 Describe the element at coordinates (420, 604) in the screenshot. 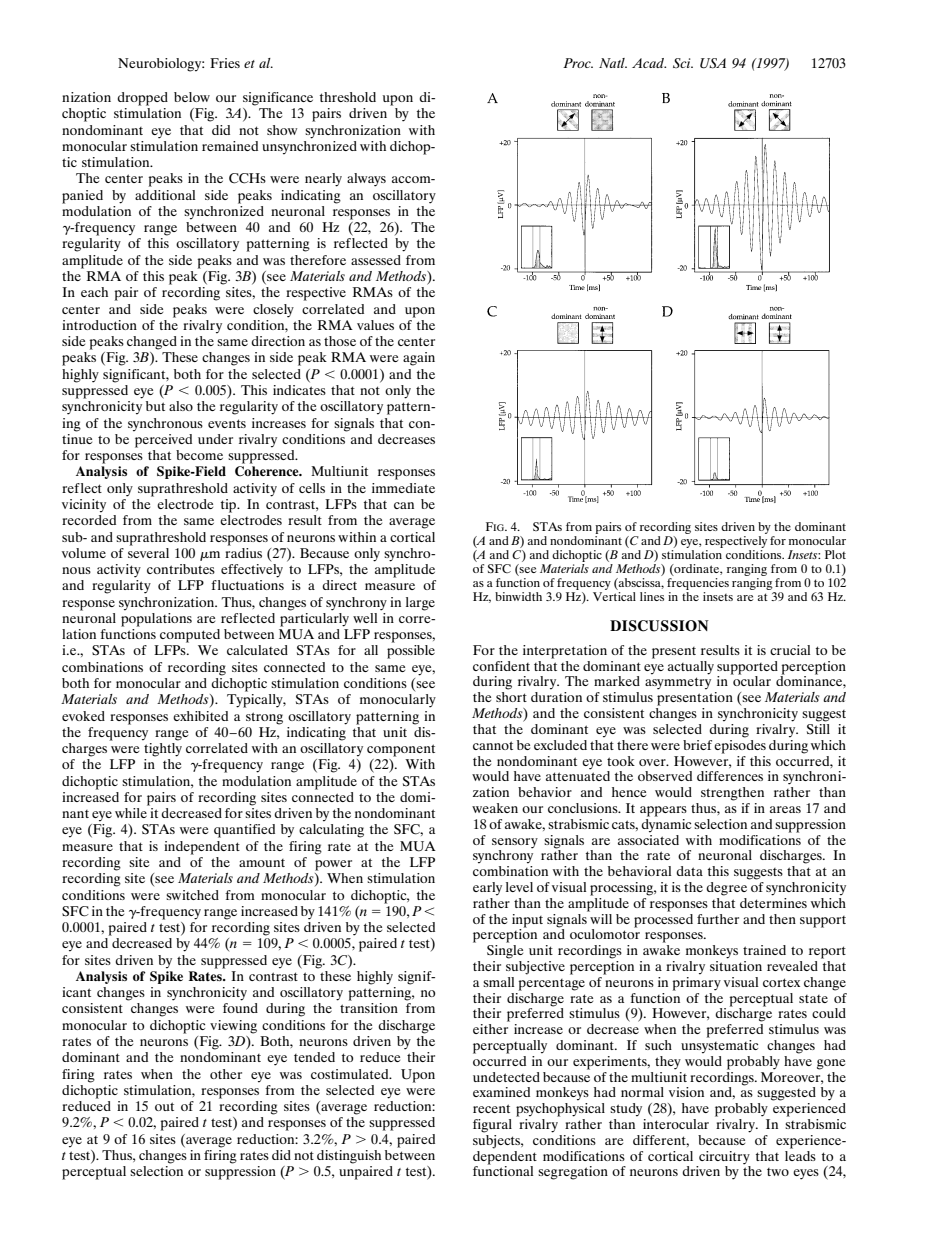

I see `large` at that location.
